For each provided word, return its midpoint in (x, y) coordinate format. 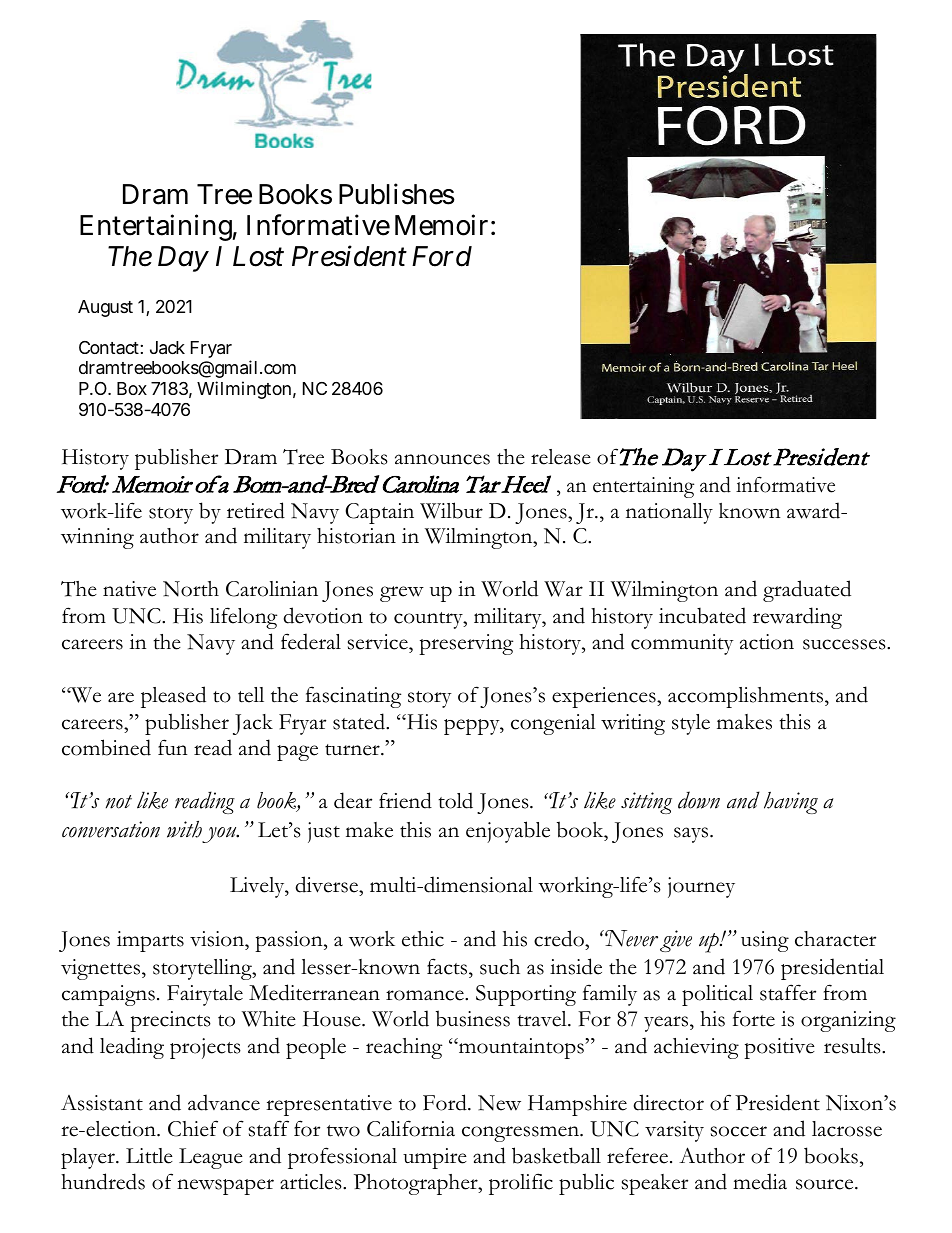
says (692, 835)
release (561, 457)
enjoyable (508, 832)
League (211, 1158)
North (191, 589)
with (184, 829)
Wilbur (451, 510)
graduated (807, 591)
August (105, 308)
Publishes (397, 194)
